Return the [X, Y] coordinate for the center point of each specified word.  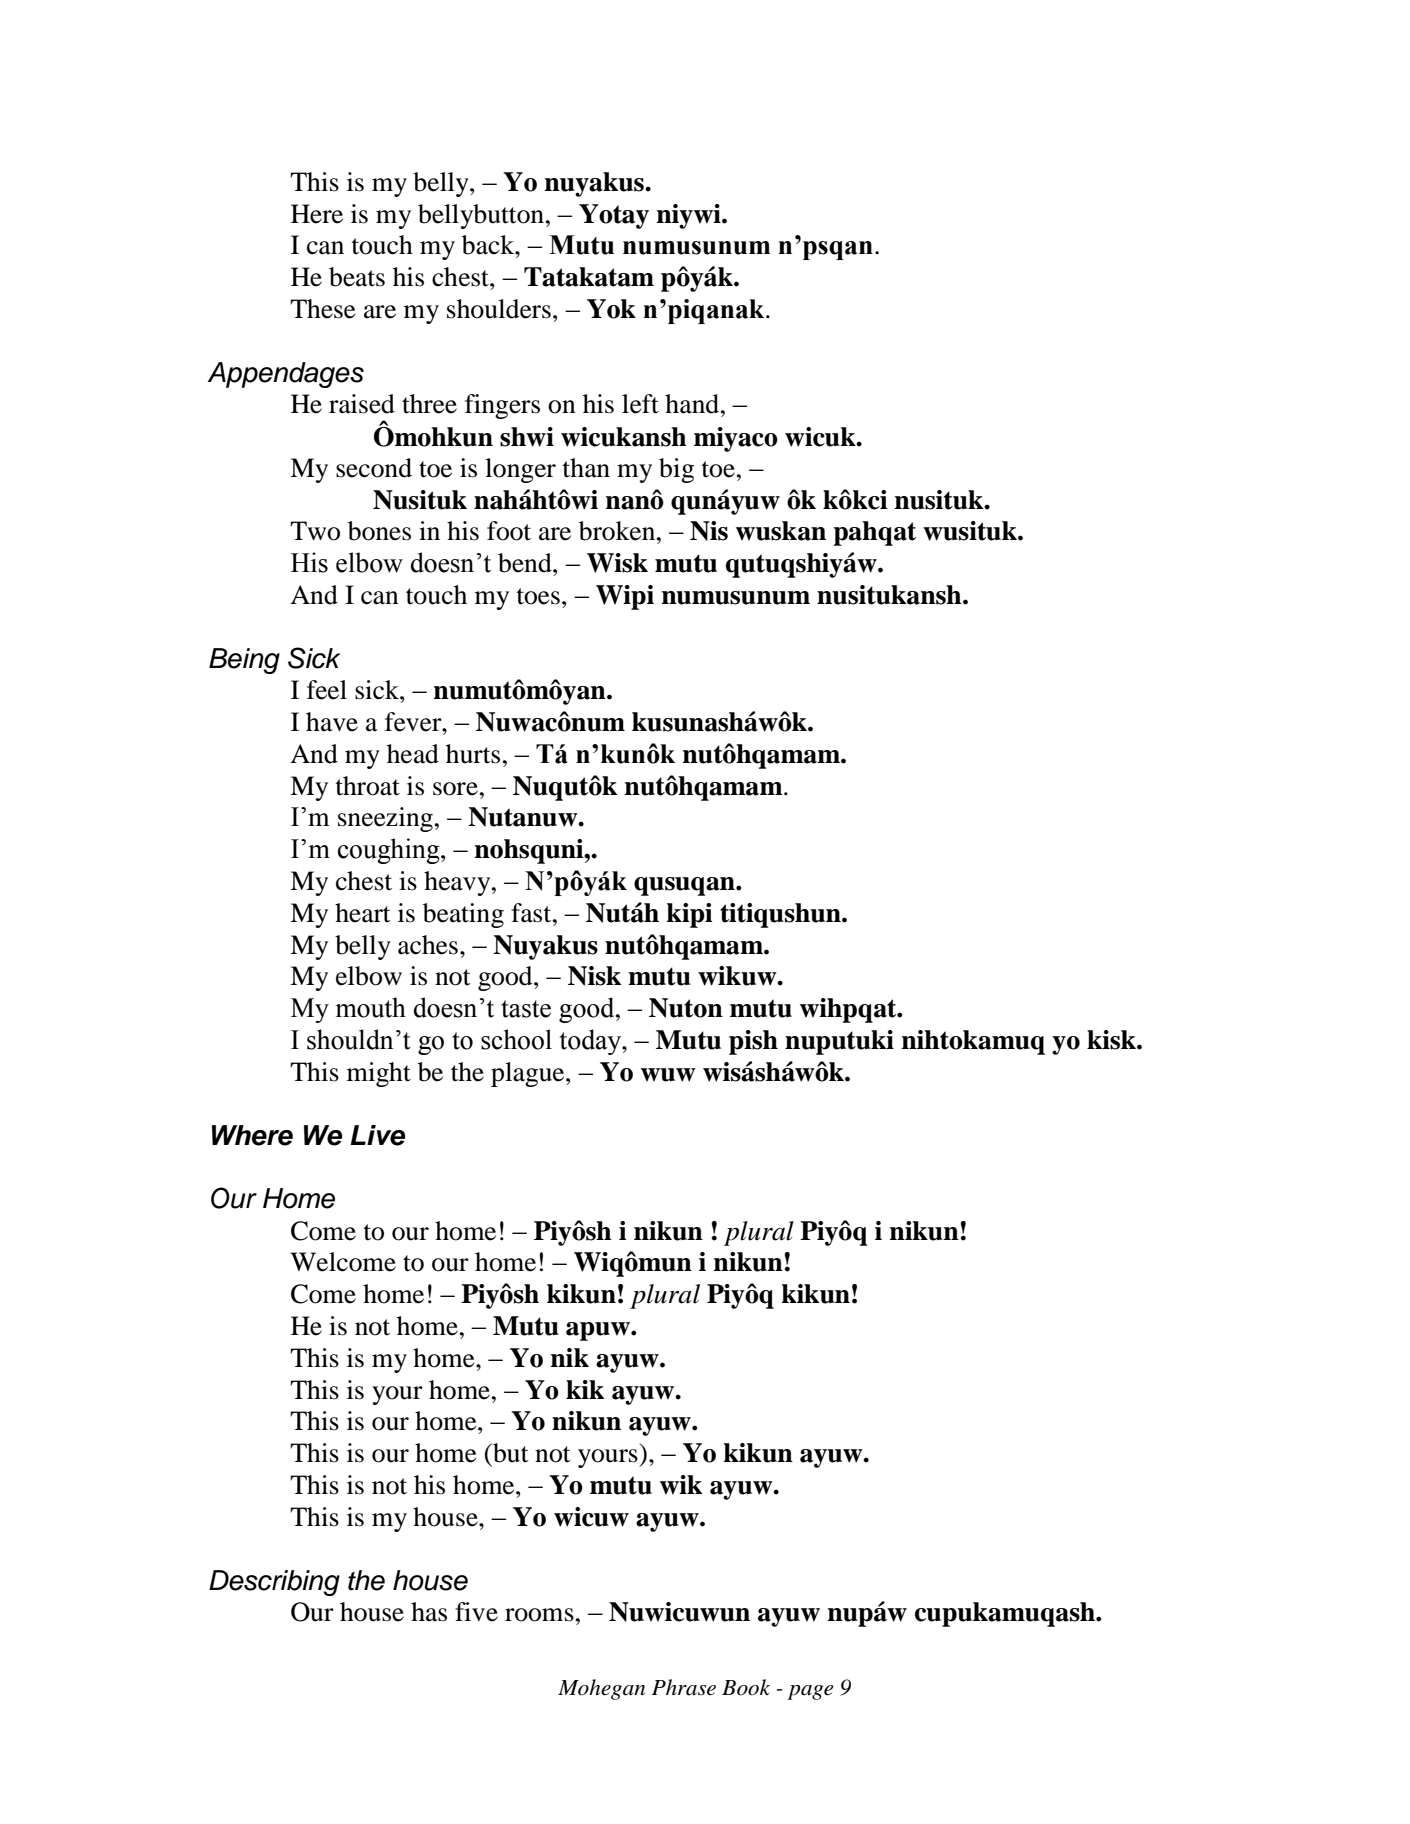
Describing [274, 1583]
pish [753, 1042]
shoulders [499, 309]
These [322, 309]
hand [693, 404]
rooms [539, 1615]
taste [526, 1009]
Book [746, 1687]
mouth [370, 1007]
